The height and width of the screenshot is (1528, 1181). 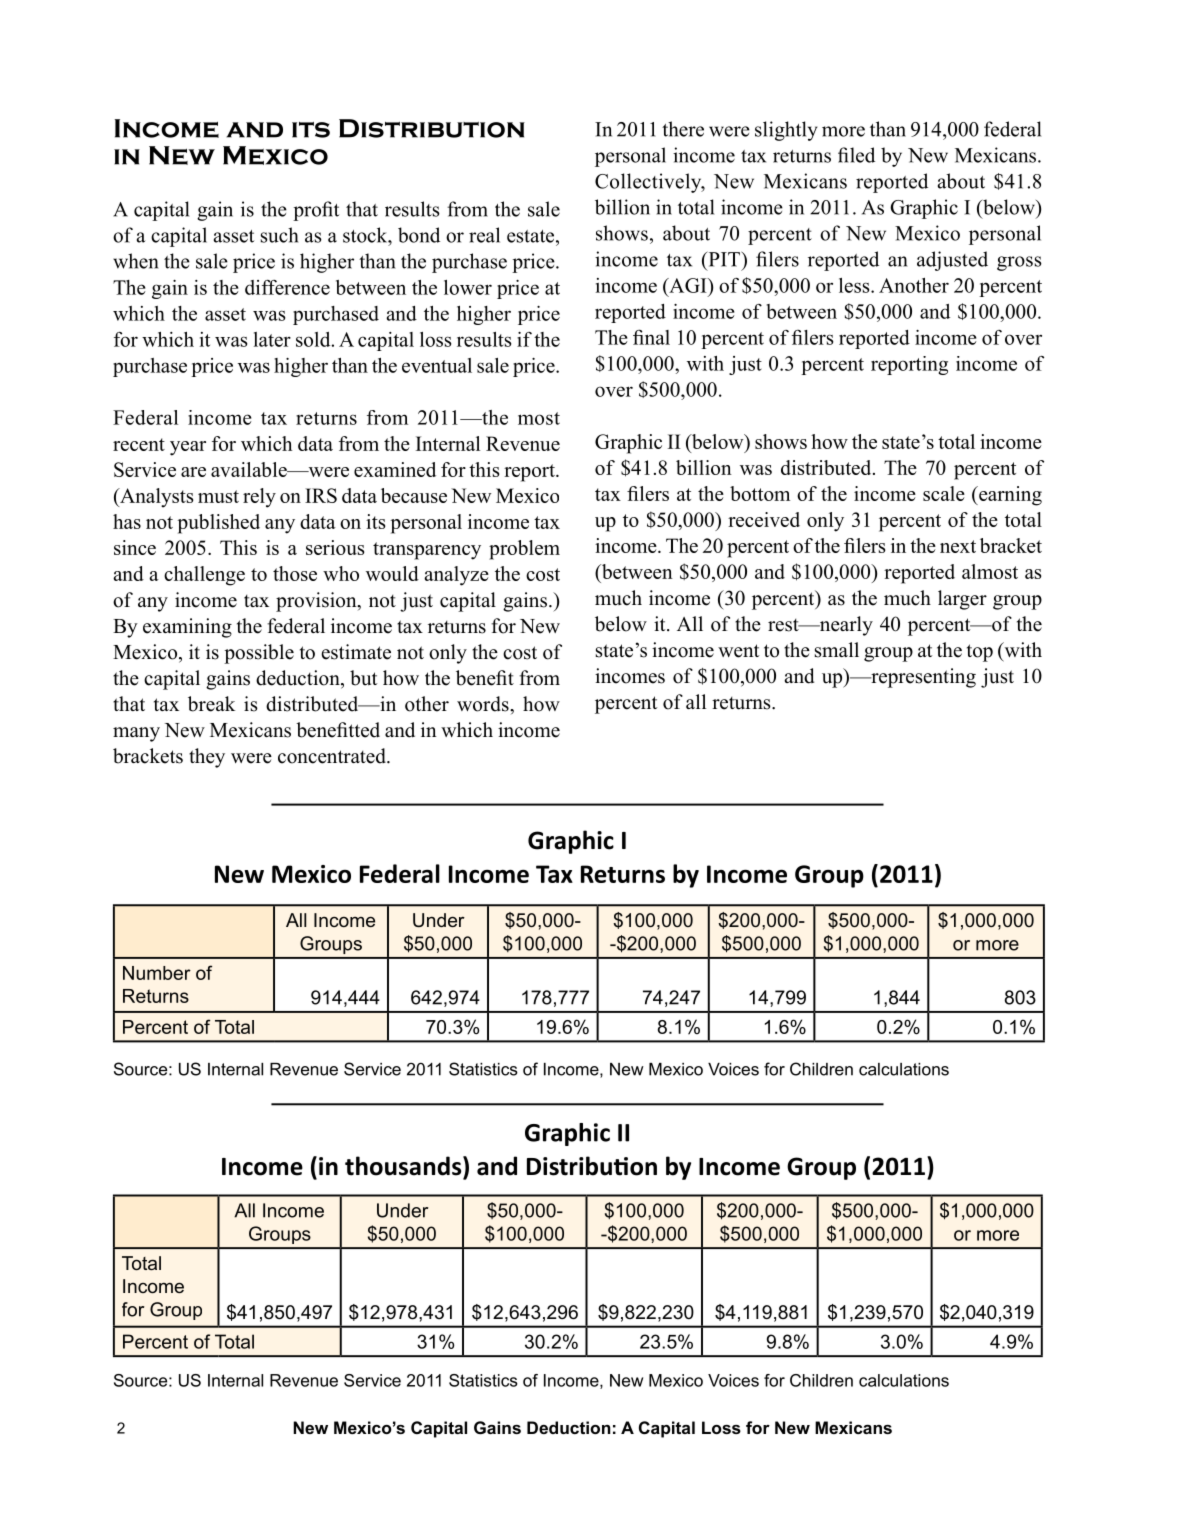 What do you see at coordinates (856, 155) in the screenshot?
I see `filed` at bounding box center [856, 155].
